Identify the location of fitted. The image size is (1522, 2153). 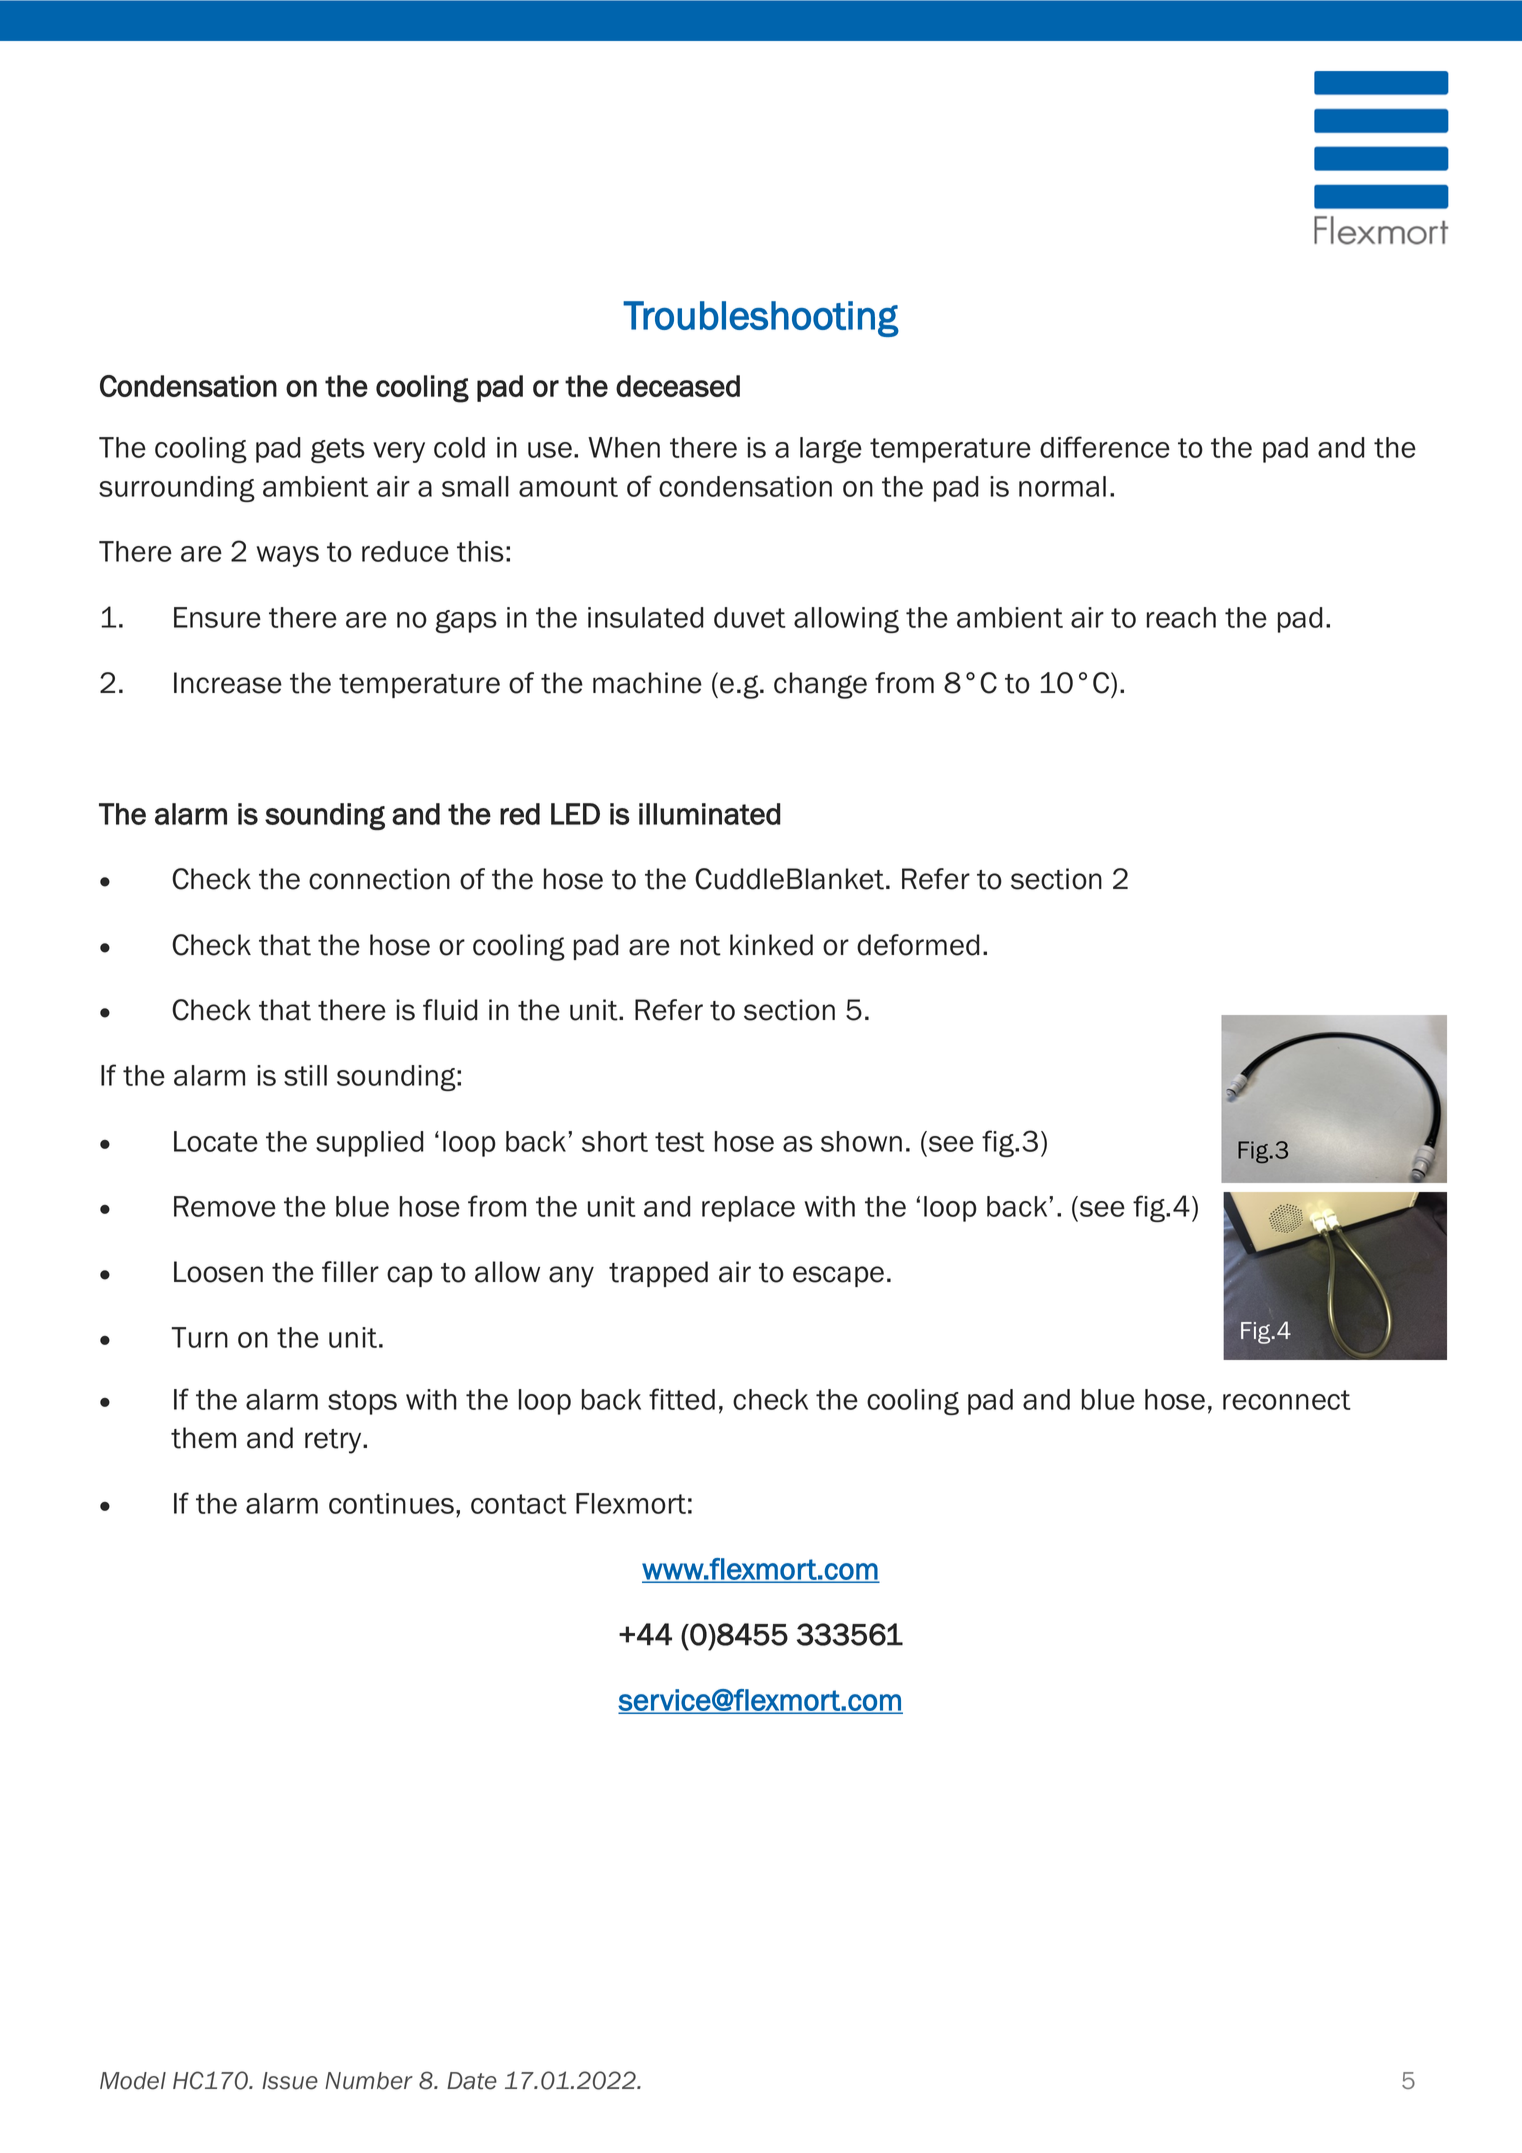
(682, 1399).
